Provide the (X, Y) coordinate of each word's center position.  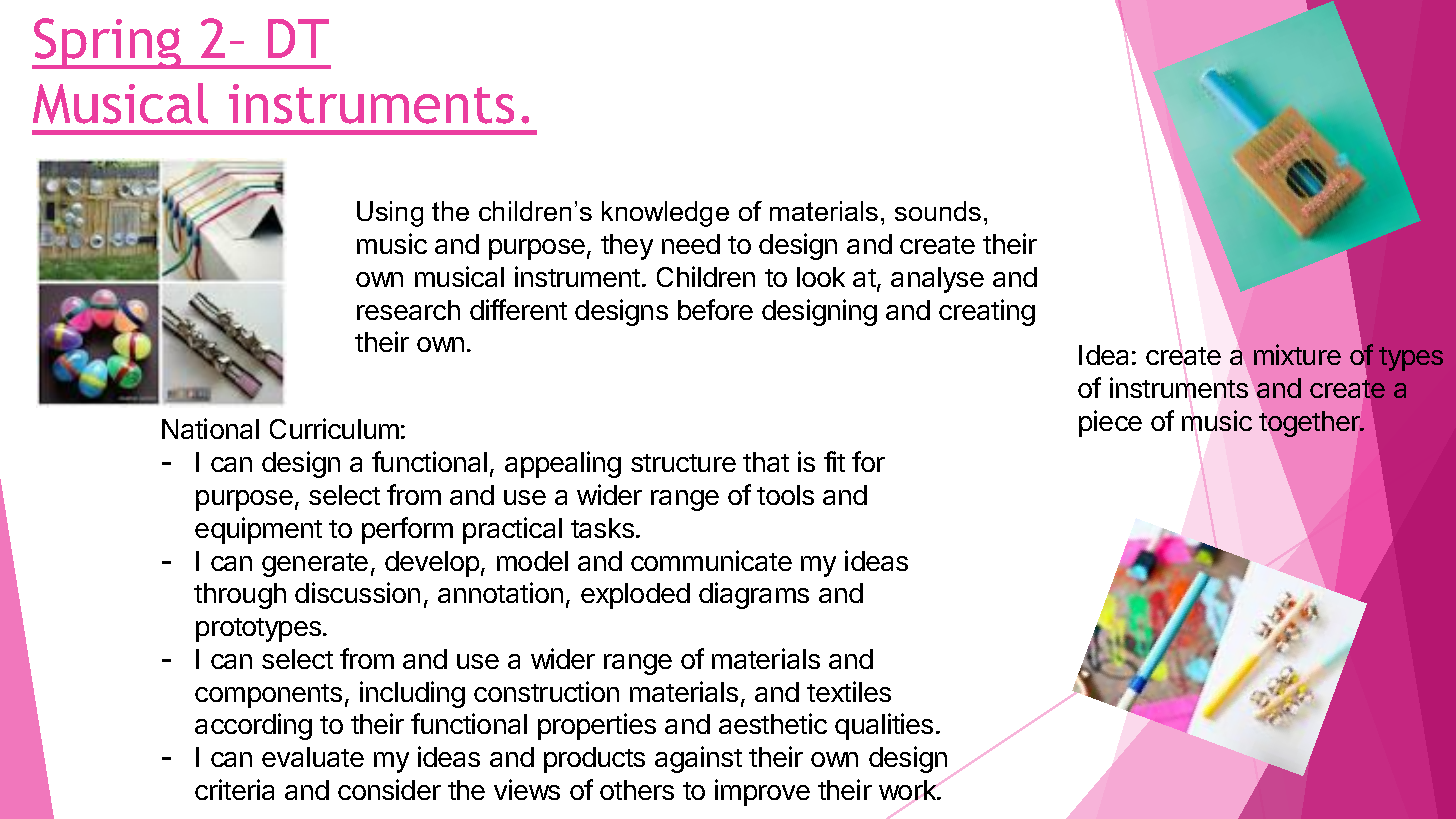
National (210, 428)
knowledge (665, 214)
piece (1110, 423)
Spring (108, 43)
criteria (234, 789)
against (698, 759)
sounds (938, 211)
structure (683, 463)
